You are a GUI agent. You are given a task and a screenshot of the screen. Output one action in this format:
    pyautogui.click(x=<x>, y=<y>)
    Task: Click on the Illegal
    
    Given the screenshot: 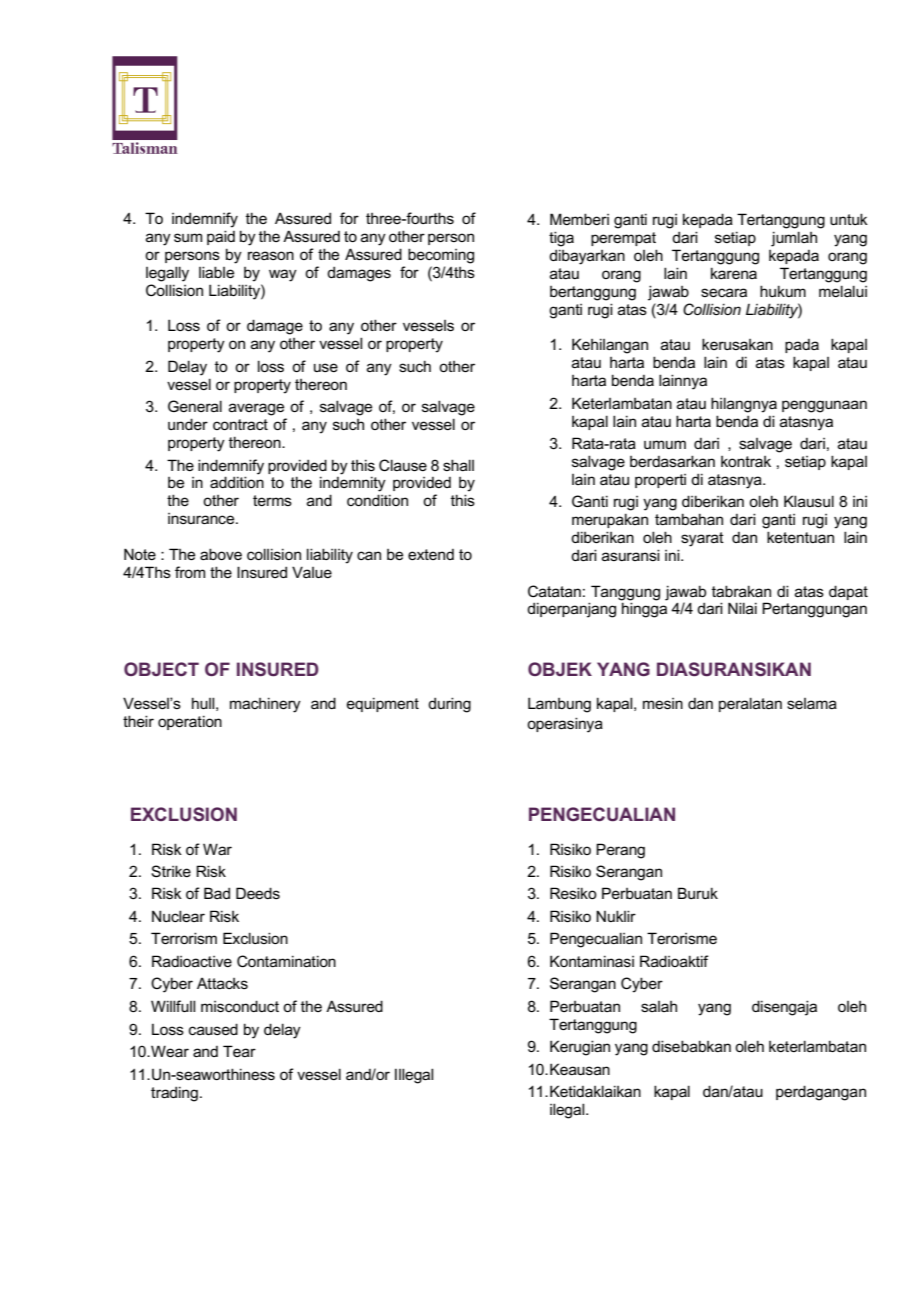 What is the action you would take?
    pyautogui.click(x=414, y=1076)
